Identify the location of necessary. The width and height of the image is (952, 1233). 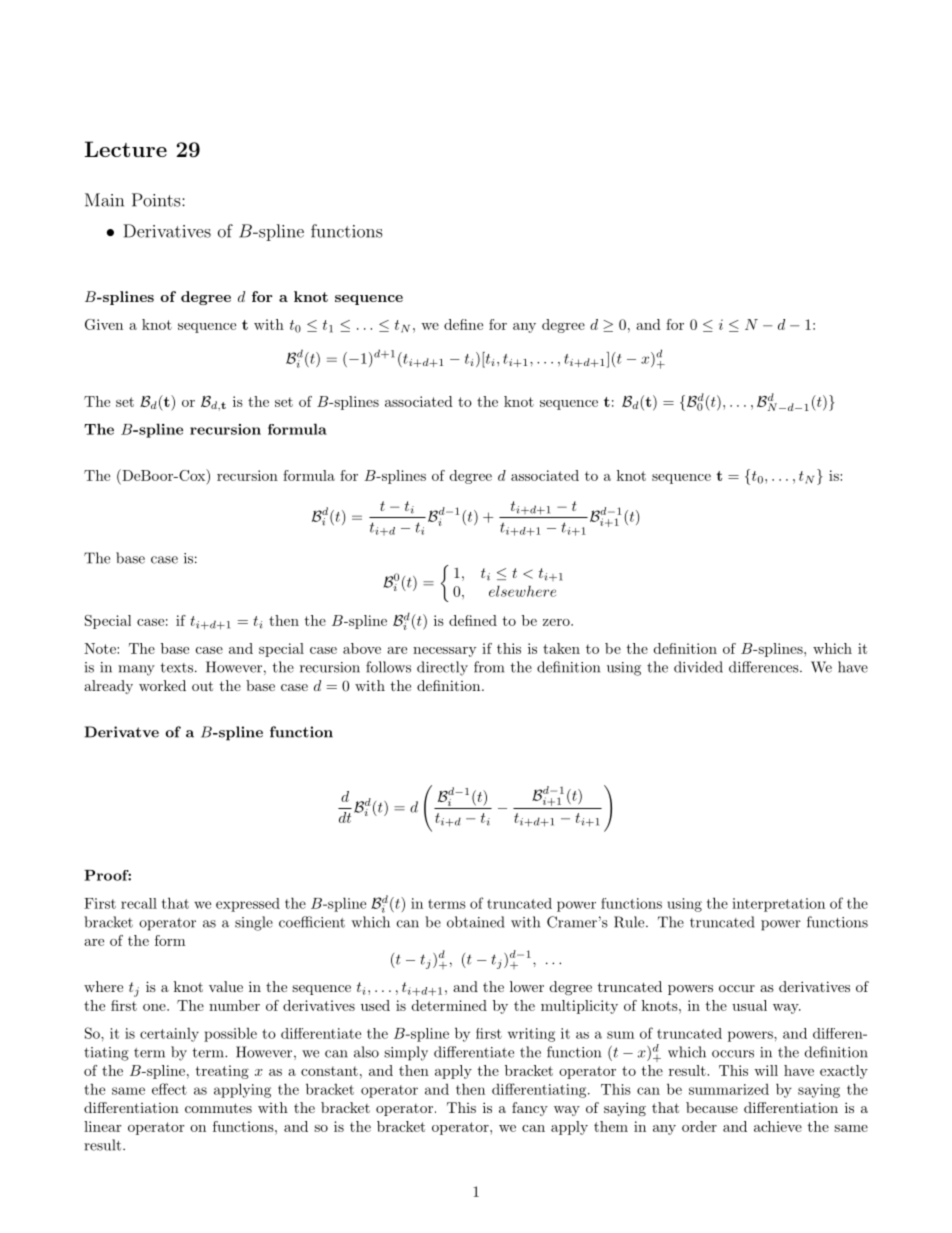
(445, 652).
